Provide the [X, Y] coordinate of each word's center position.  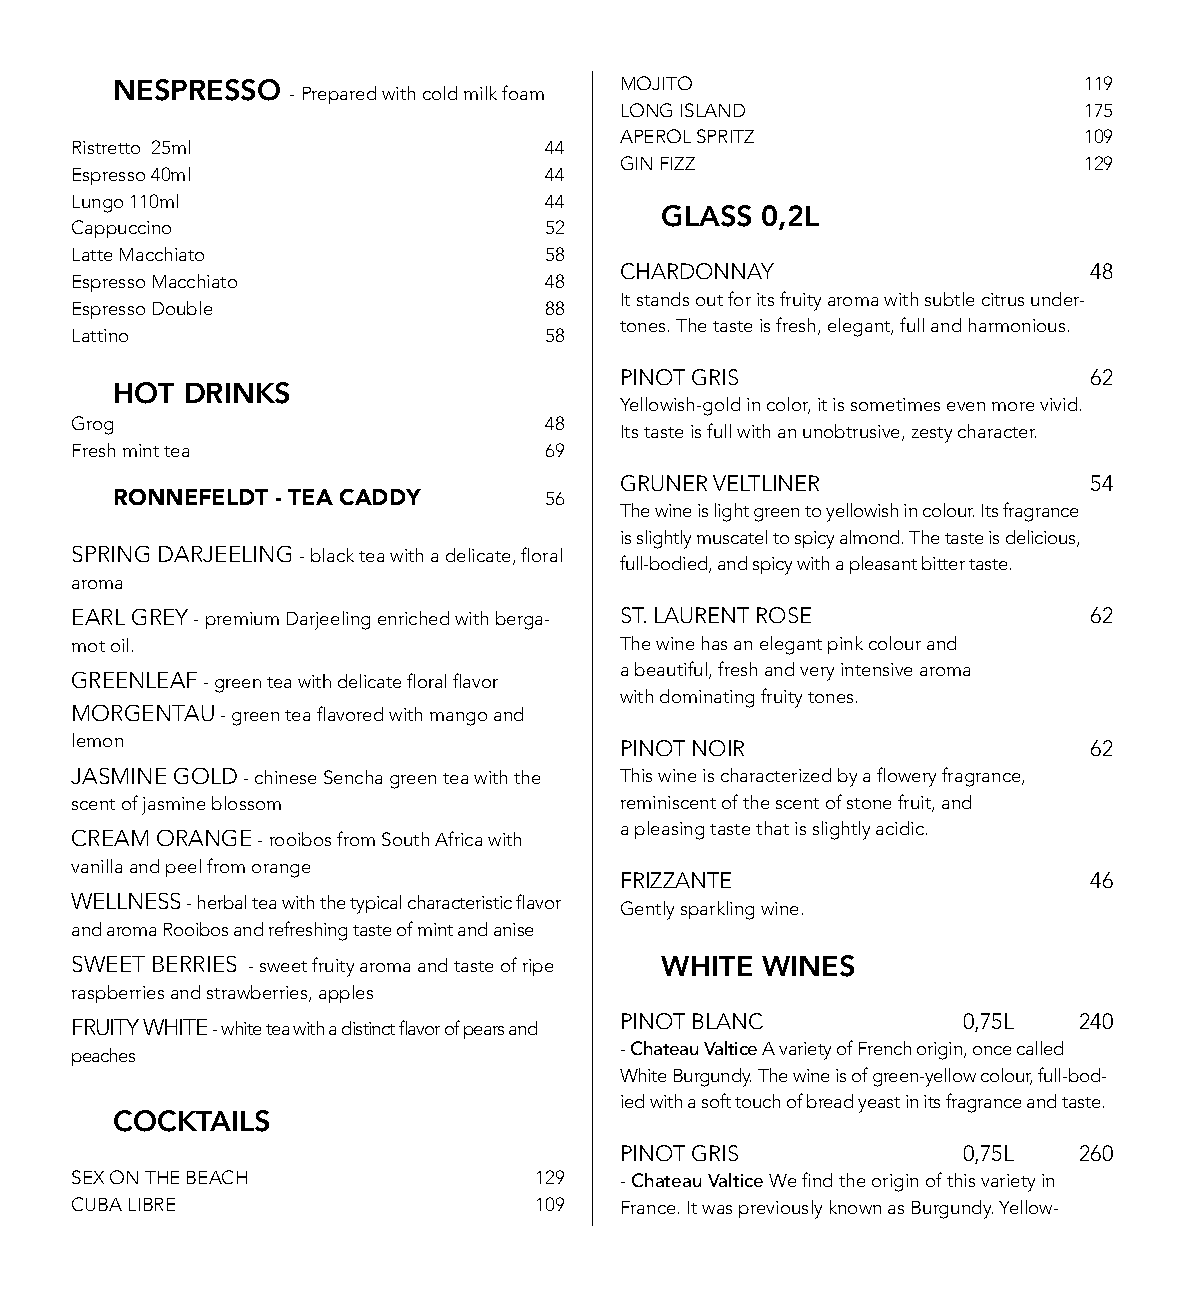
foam [523, 92]
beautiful [671, 668]
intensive [876, 669]
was [717, 1209]
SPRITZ [725, 136]
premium [242, 620]
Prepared [339, 95]
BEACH [217, 1177]
